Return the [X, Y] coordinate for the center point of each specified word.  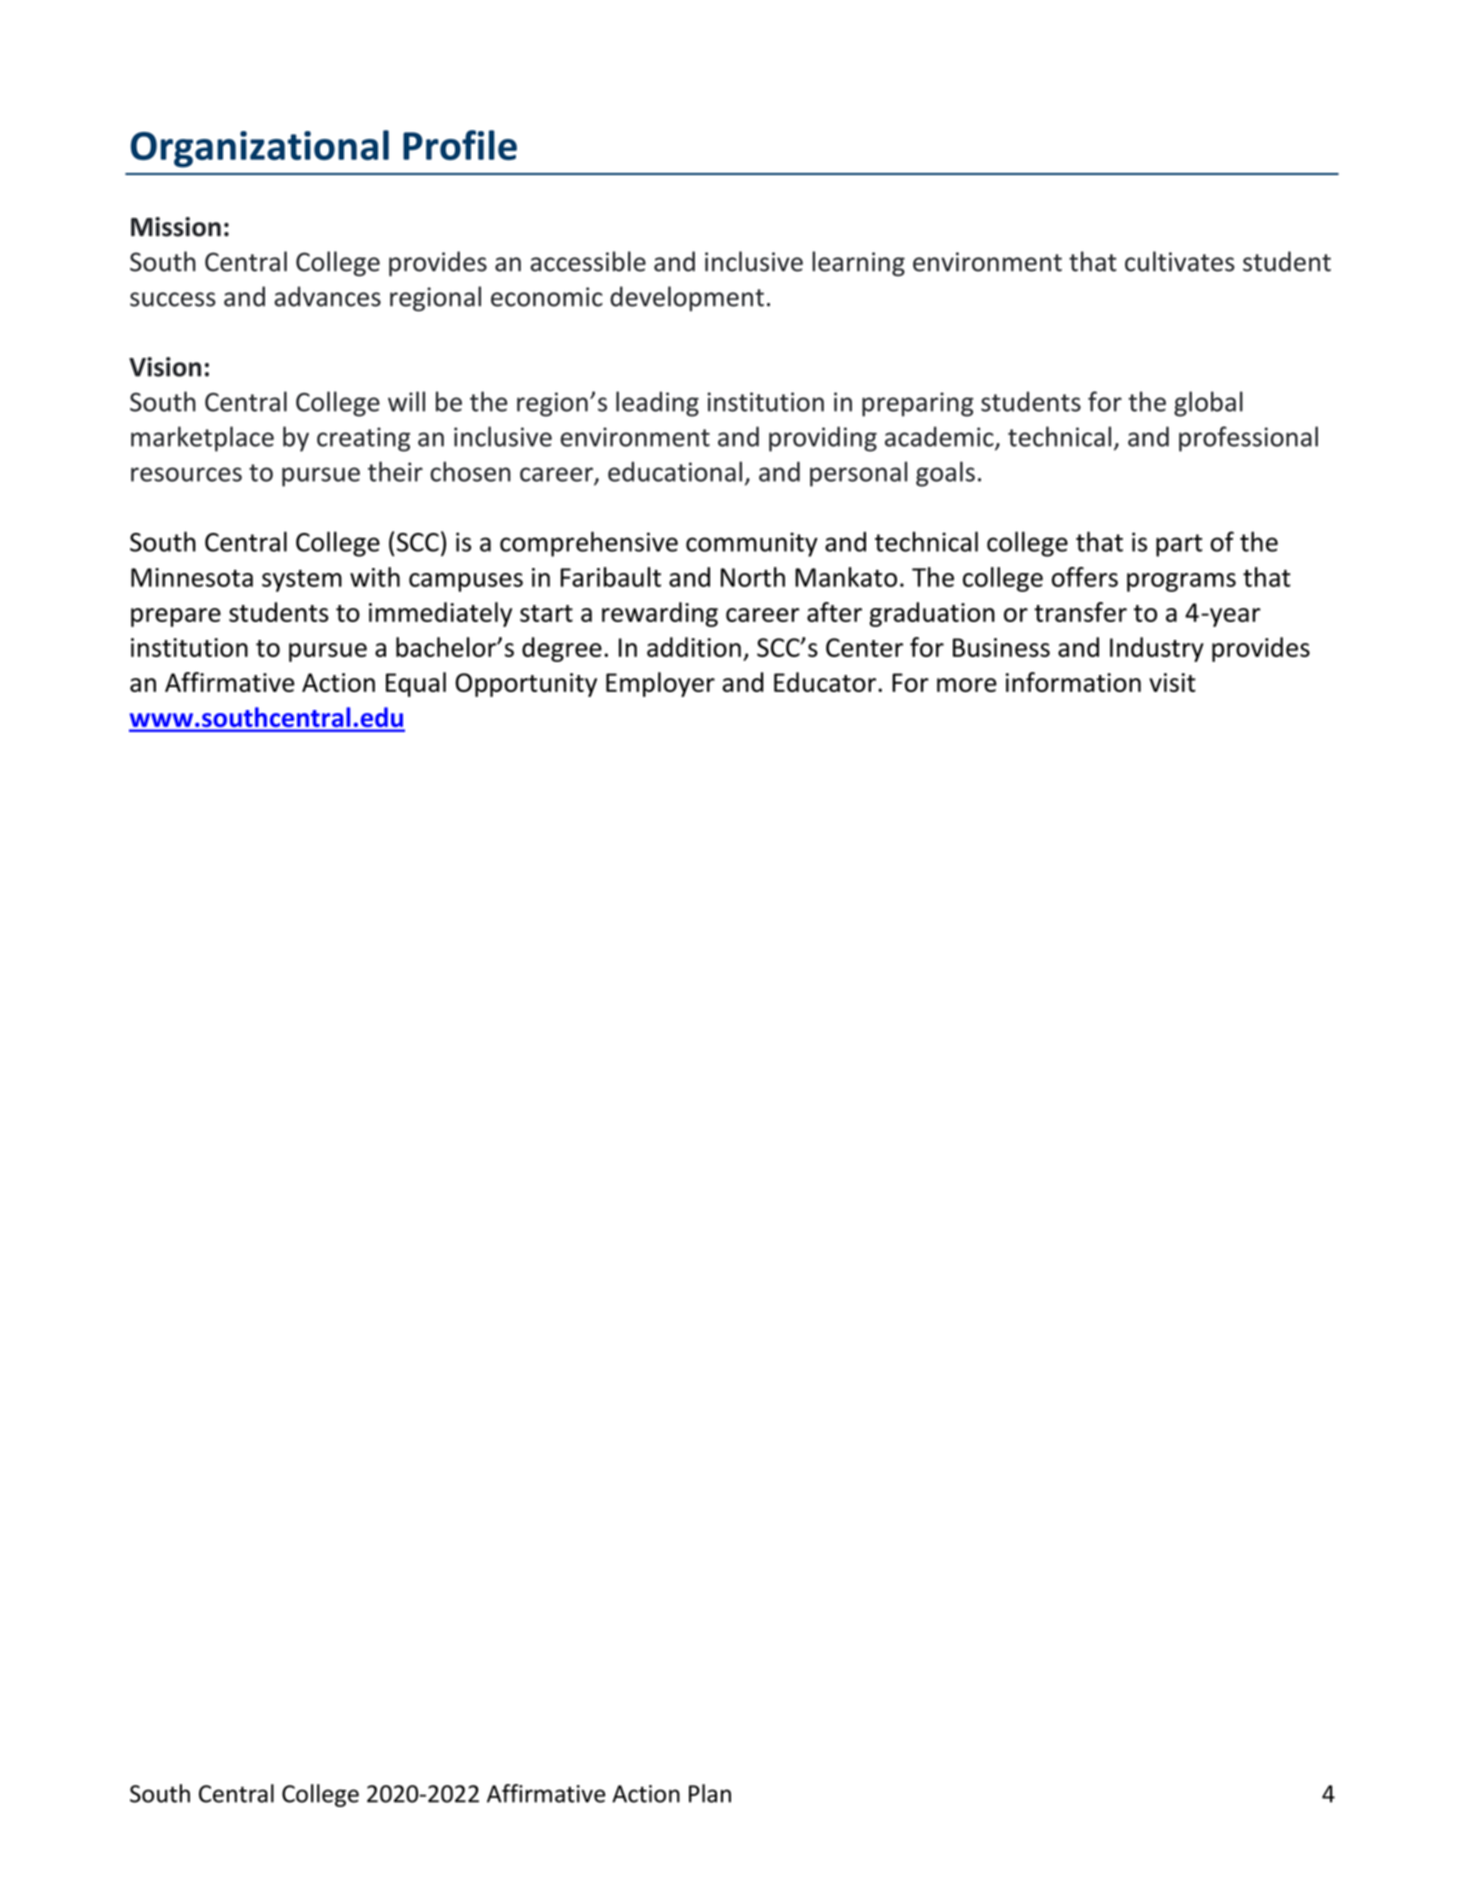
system [302, 581]
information [1073, 682]
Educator [826, 682]
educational [675, 471]
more [967, 685]
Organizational [260, 149]
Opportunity [526, 685]
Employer [660, 684]
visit [1172, 682]
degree [562, 649]
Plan [710, 1793]
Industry [1157, 649]
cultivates [1180, 261]
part [1179, 545]
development [687, 299]
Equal [416, 684]
